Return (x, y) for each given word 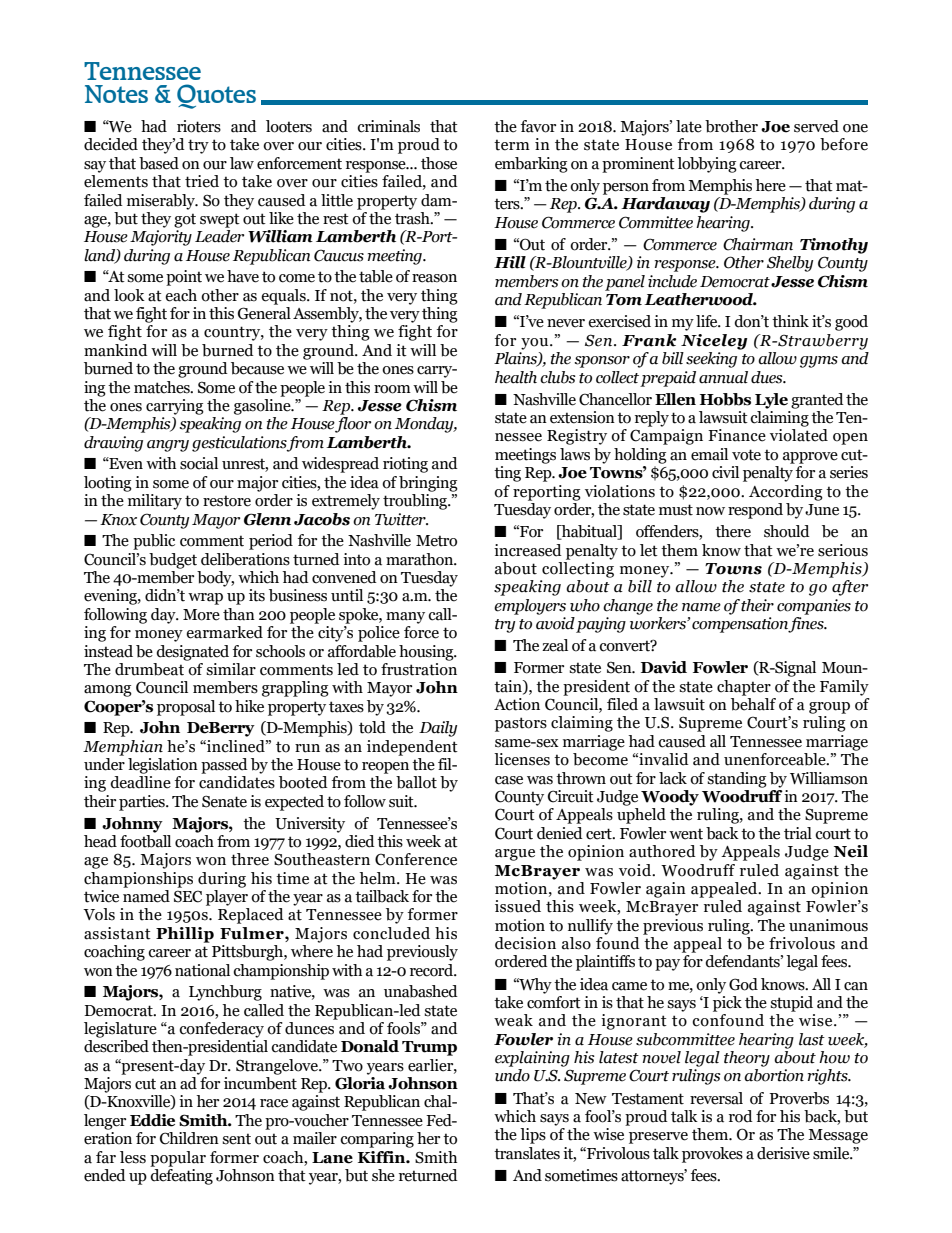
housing (427, 653)
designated (192, 653)
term (512, 145)
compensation (741, 625)
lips (533, 1136)
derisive (783, 1153)
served (816, 126)
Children (189, 1138)
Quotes (216, 96)
